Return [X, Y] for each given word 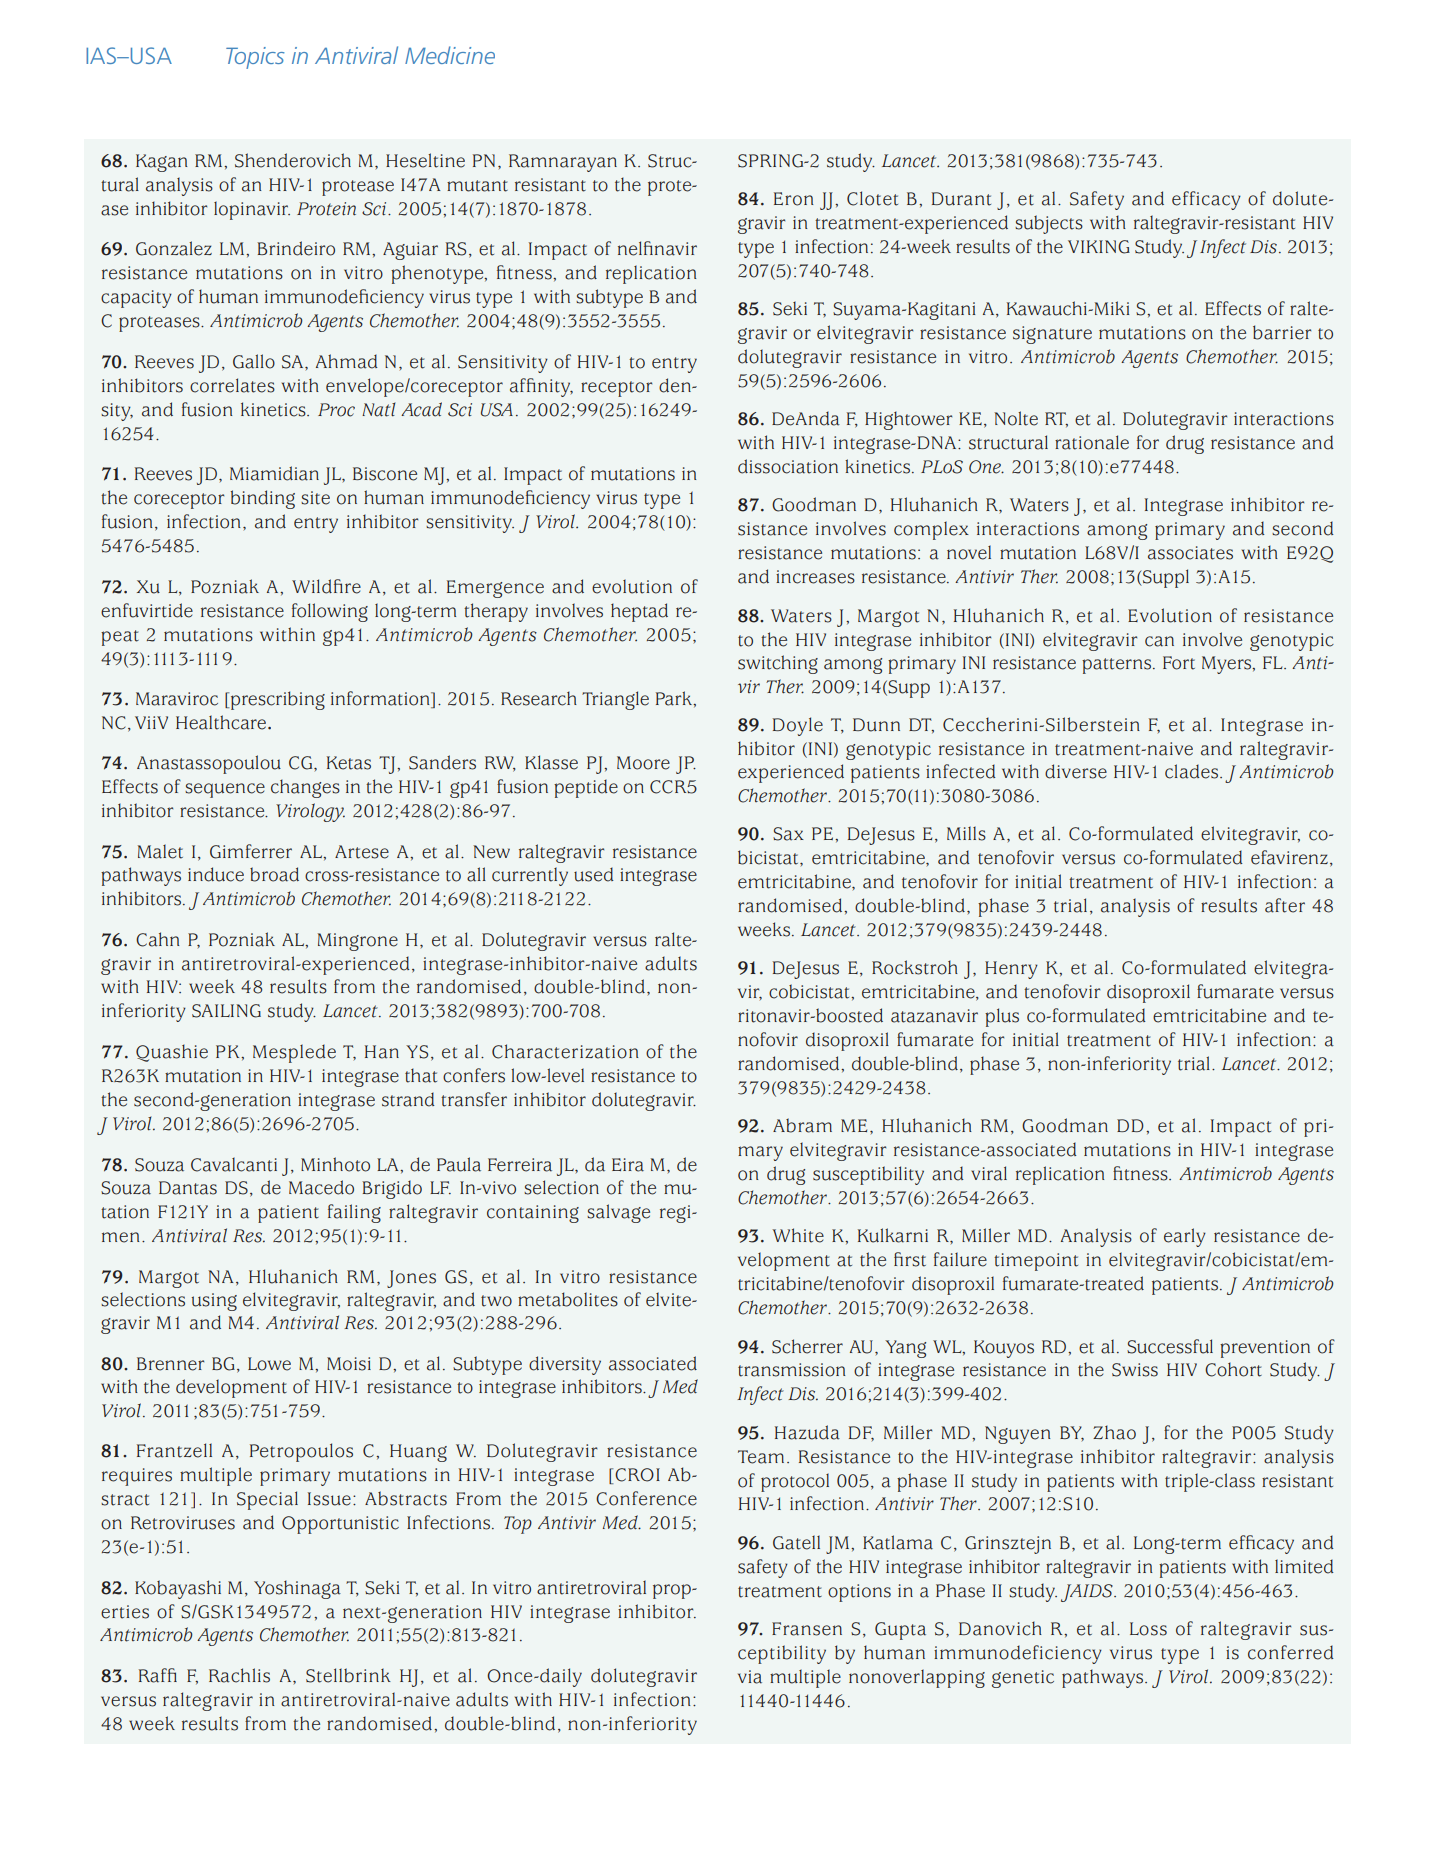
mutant [477, 186]
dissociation [788, 466]
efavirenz [1289, 857]
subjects [1049, 224]
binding [263, 499]
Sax [788, 834]
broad [274, 874]
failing [354, 1213]
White [798, 1235]
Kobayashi [178, 1589]
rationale [1092, 442]
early [1185, 1237]
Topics [255, 58]
